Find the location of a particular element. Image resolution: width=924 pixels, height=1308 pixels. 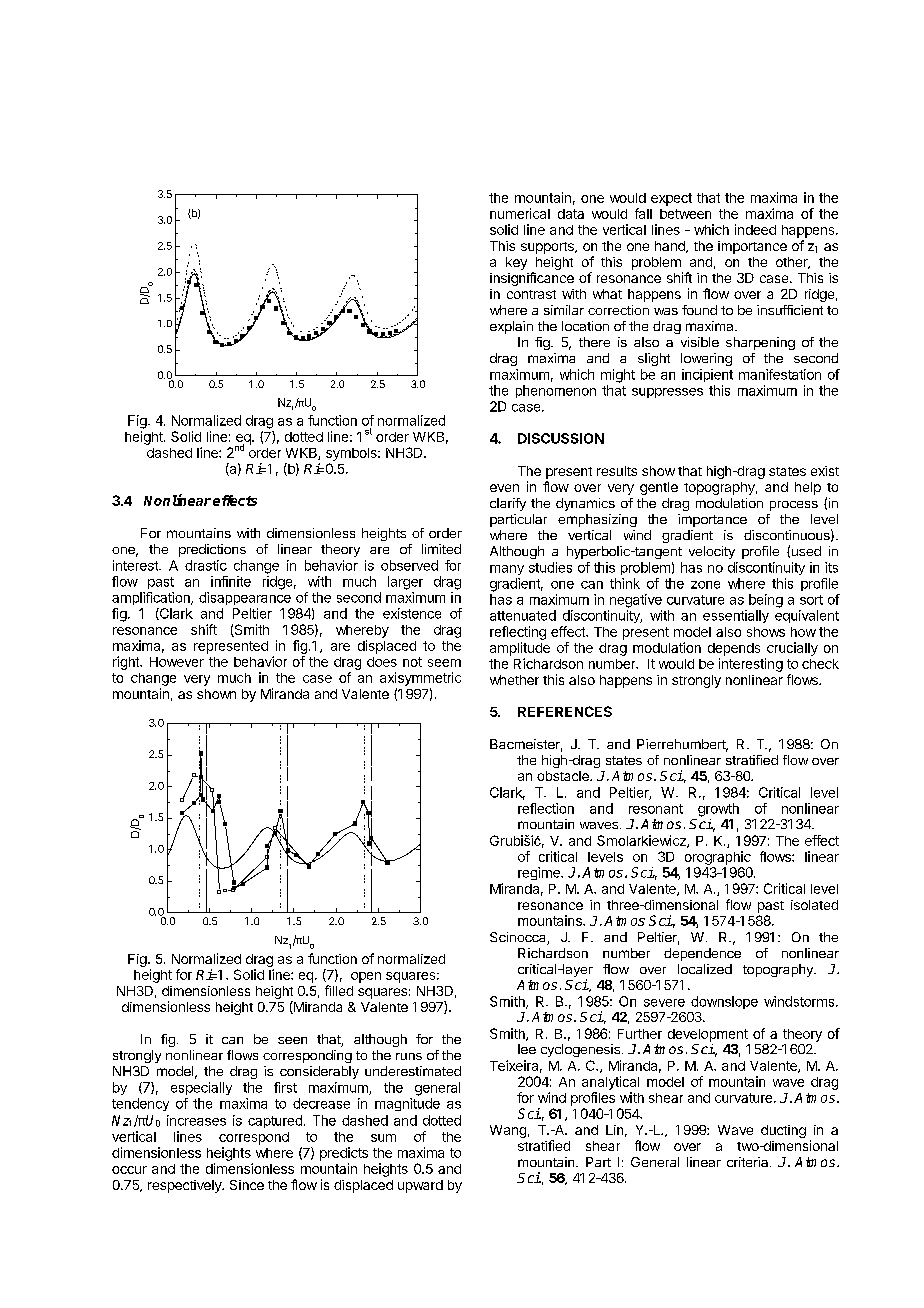

However is located at coordinates (177, 662).
